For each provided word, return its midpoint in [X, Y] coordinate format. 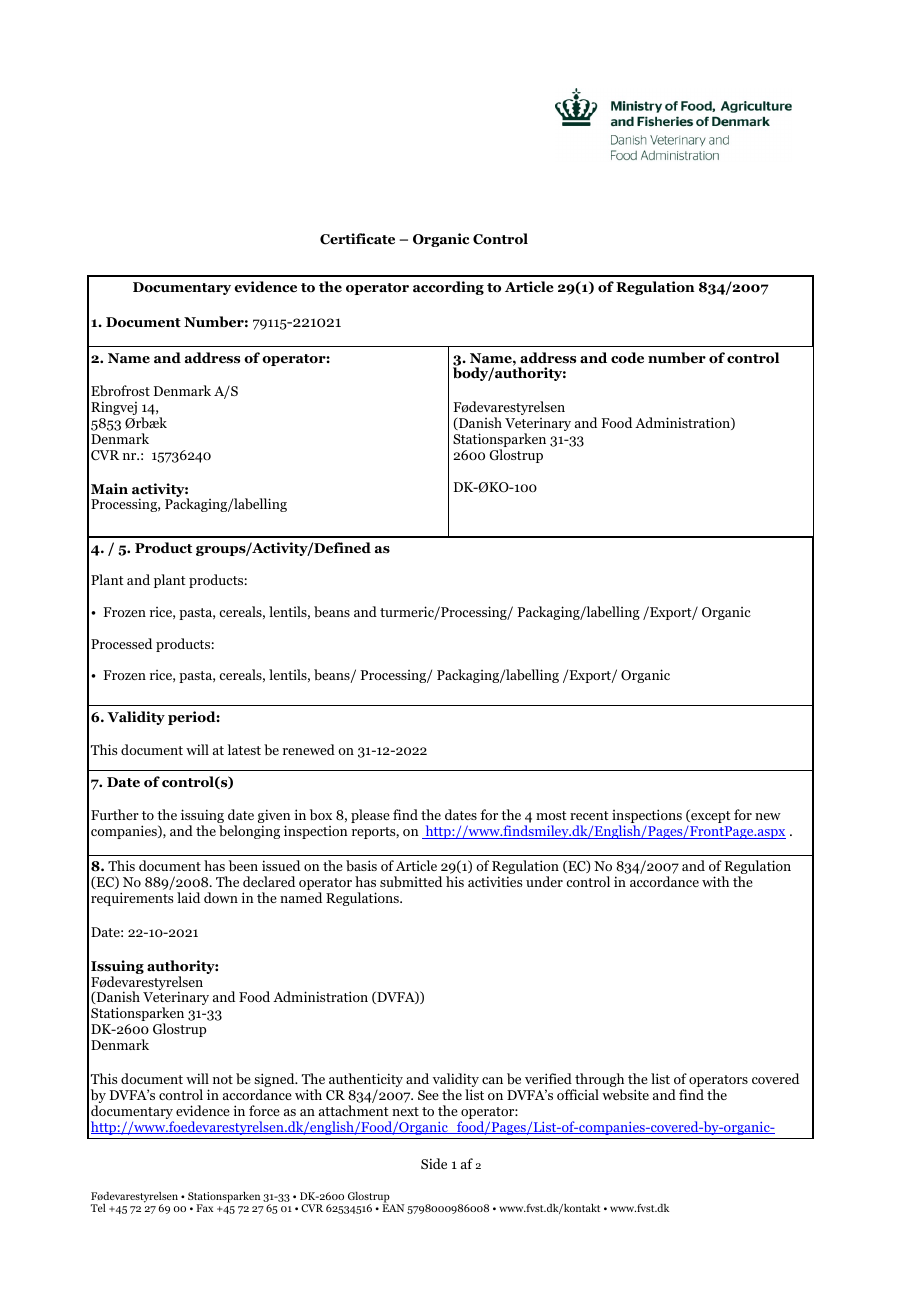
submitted [411, 881]
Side [434, 1163]
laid [188, 897]
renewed [309, 749]
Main [109, 488]
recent [589, 815]
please [370, 816]
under [544, 881]
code [627, 357]
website [625, 1094]
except [710, 816]
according [448, 288]
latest [244, 749]
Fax [204, 1208]
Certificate [357, 239]
